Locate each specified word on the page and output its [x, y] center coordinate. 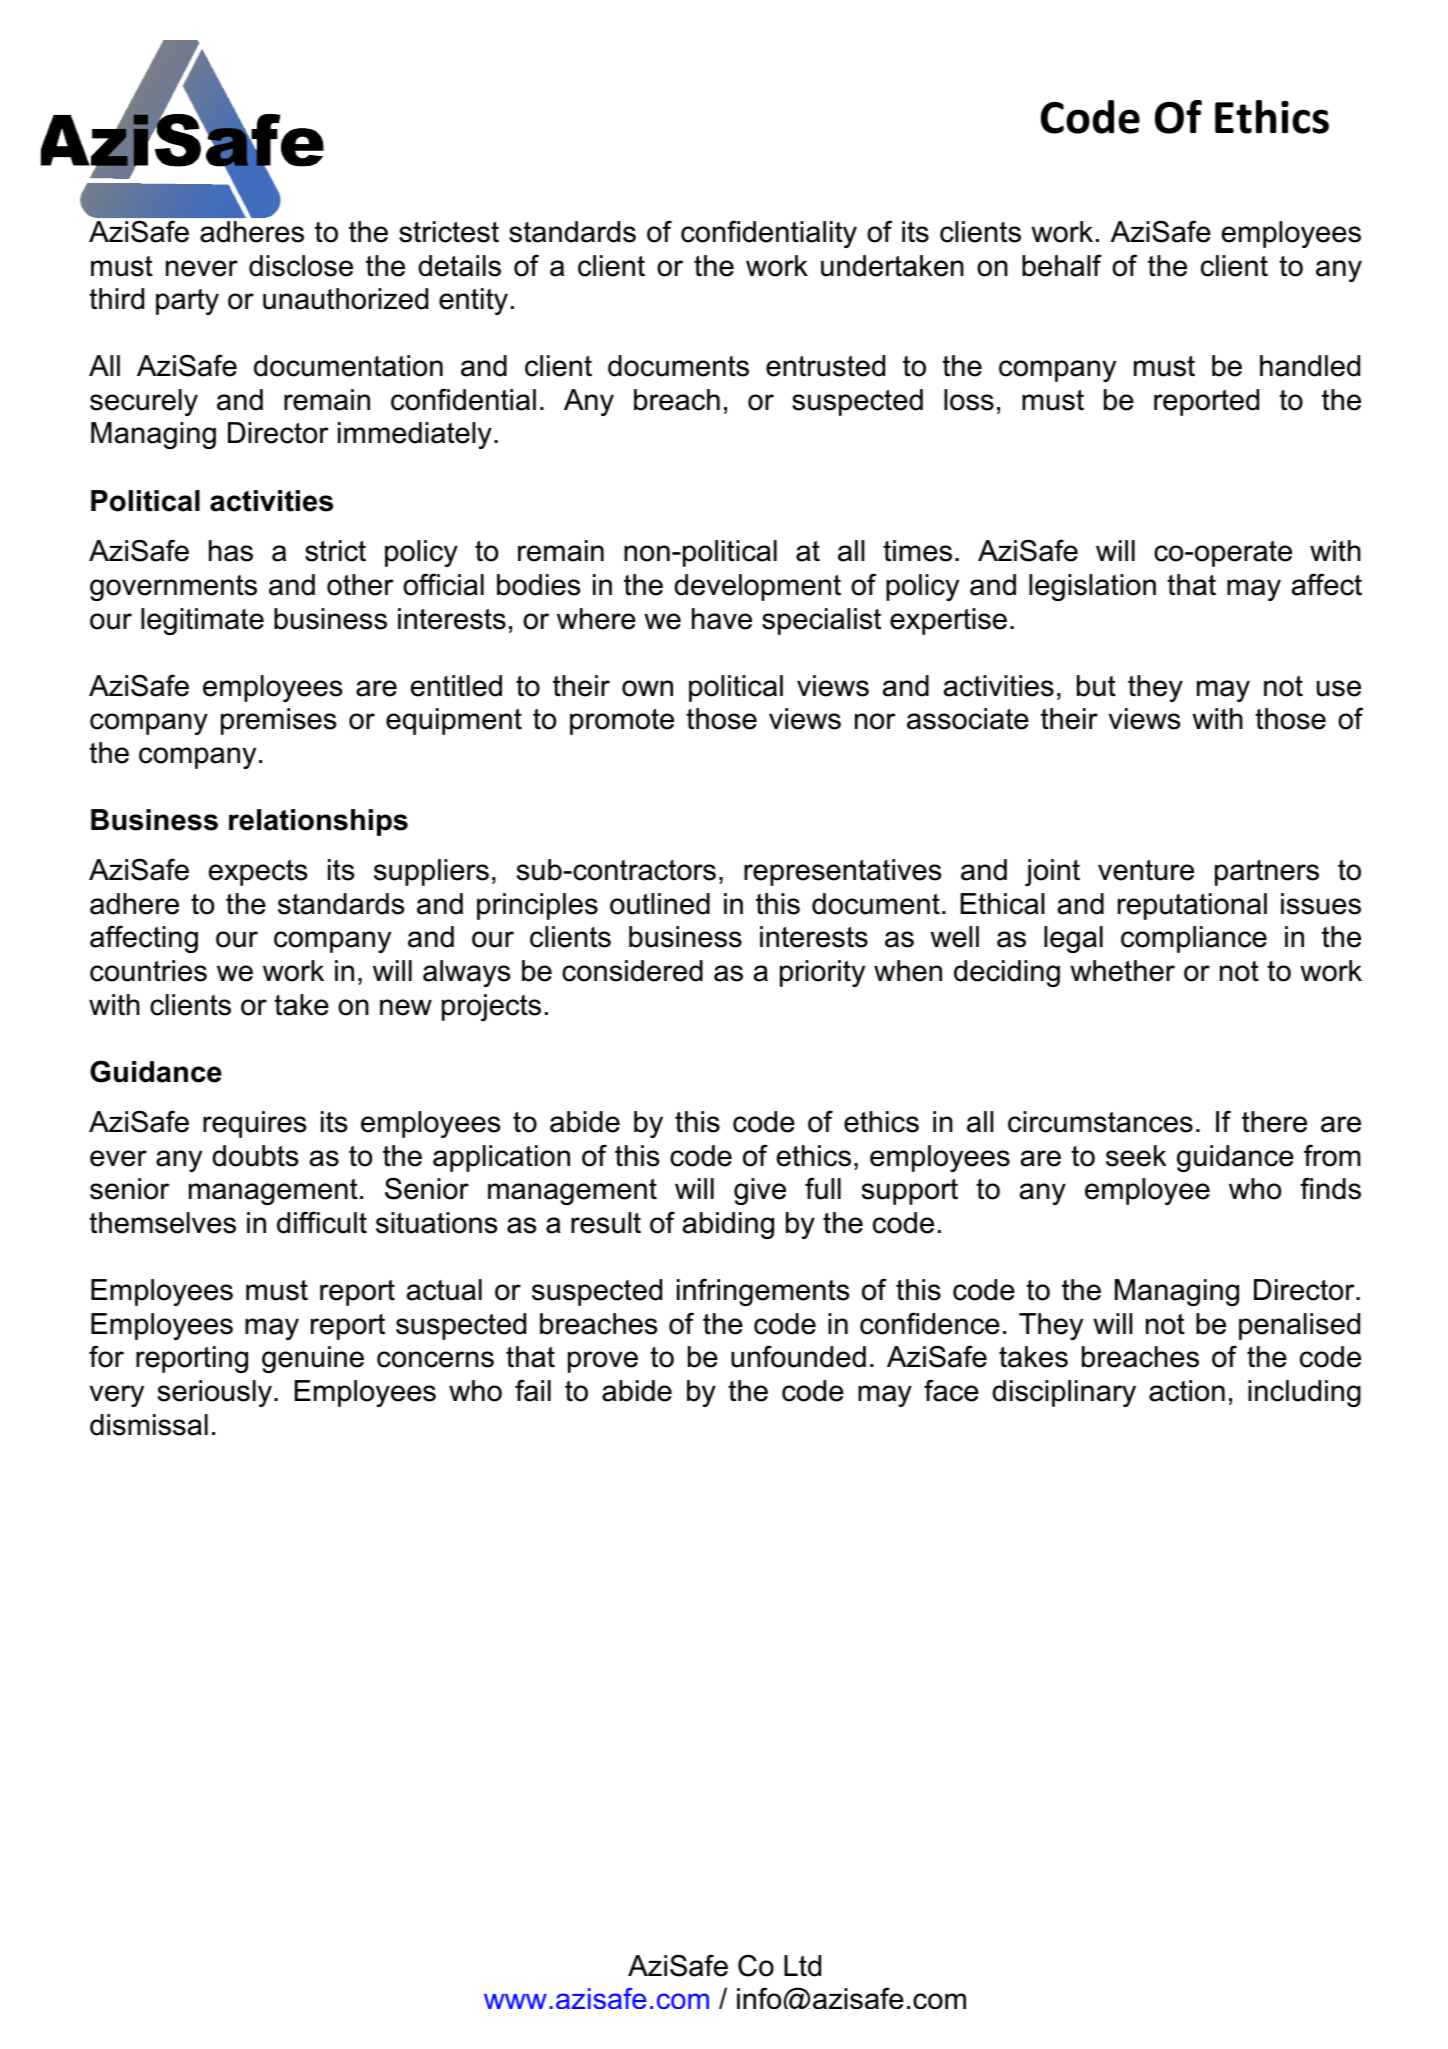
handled [1310, 366]
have [722, 619]
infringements [763, 1292]
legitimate [202, 621]
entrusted [825, 366]
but [1096, 686]
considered [632, 971]
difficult [322, 1222]
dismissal [149, 1425]
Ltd [802, 1966]
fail [533, 1390]
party [187, 302]
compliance [1194, 939]
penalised [1299, 1326]
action [1187, 1391]
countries [148, 971]
